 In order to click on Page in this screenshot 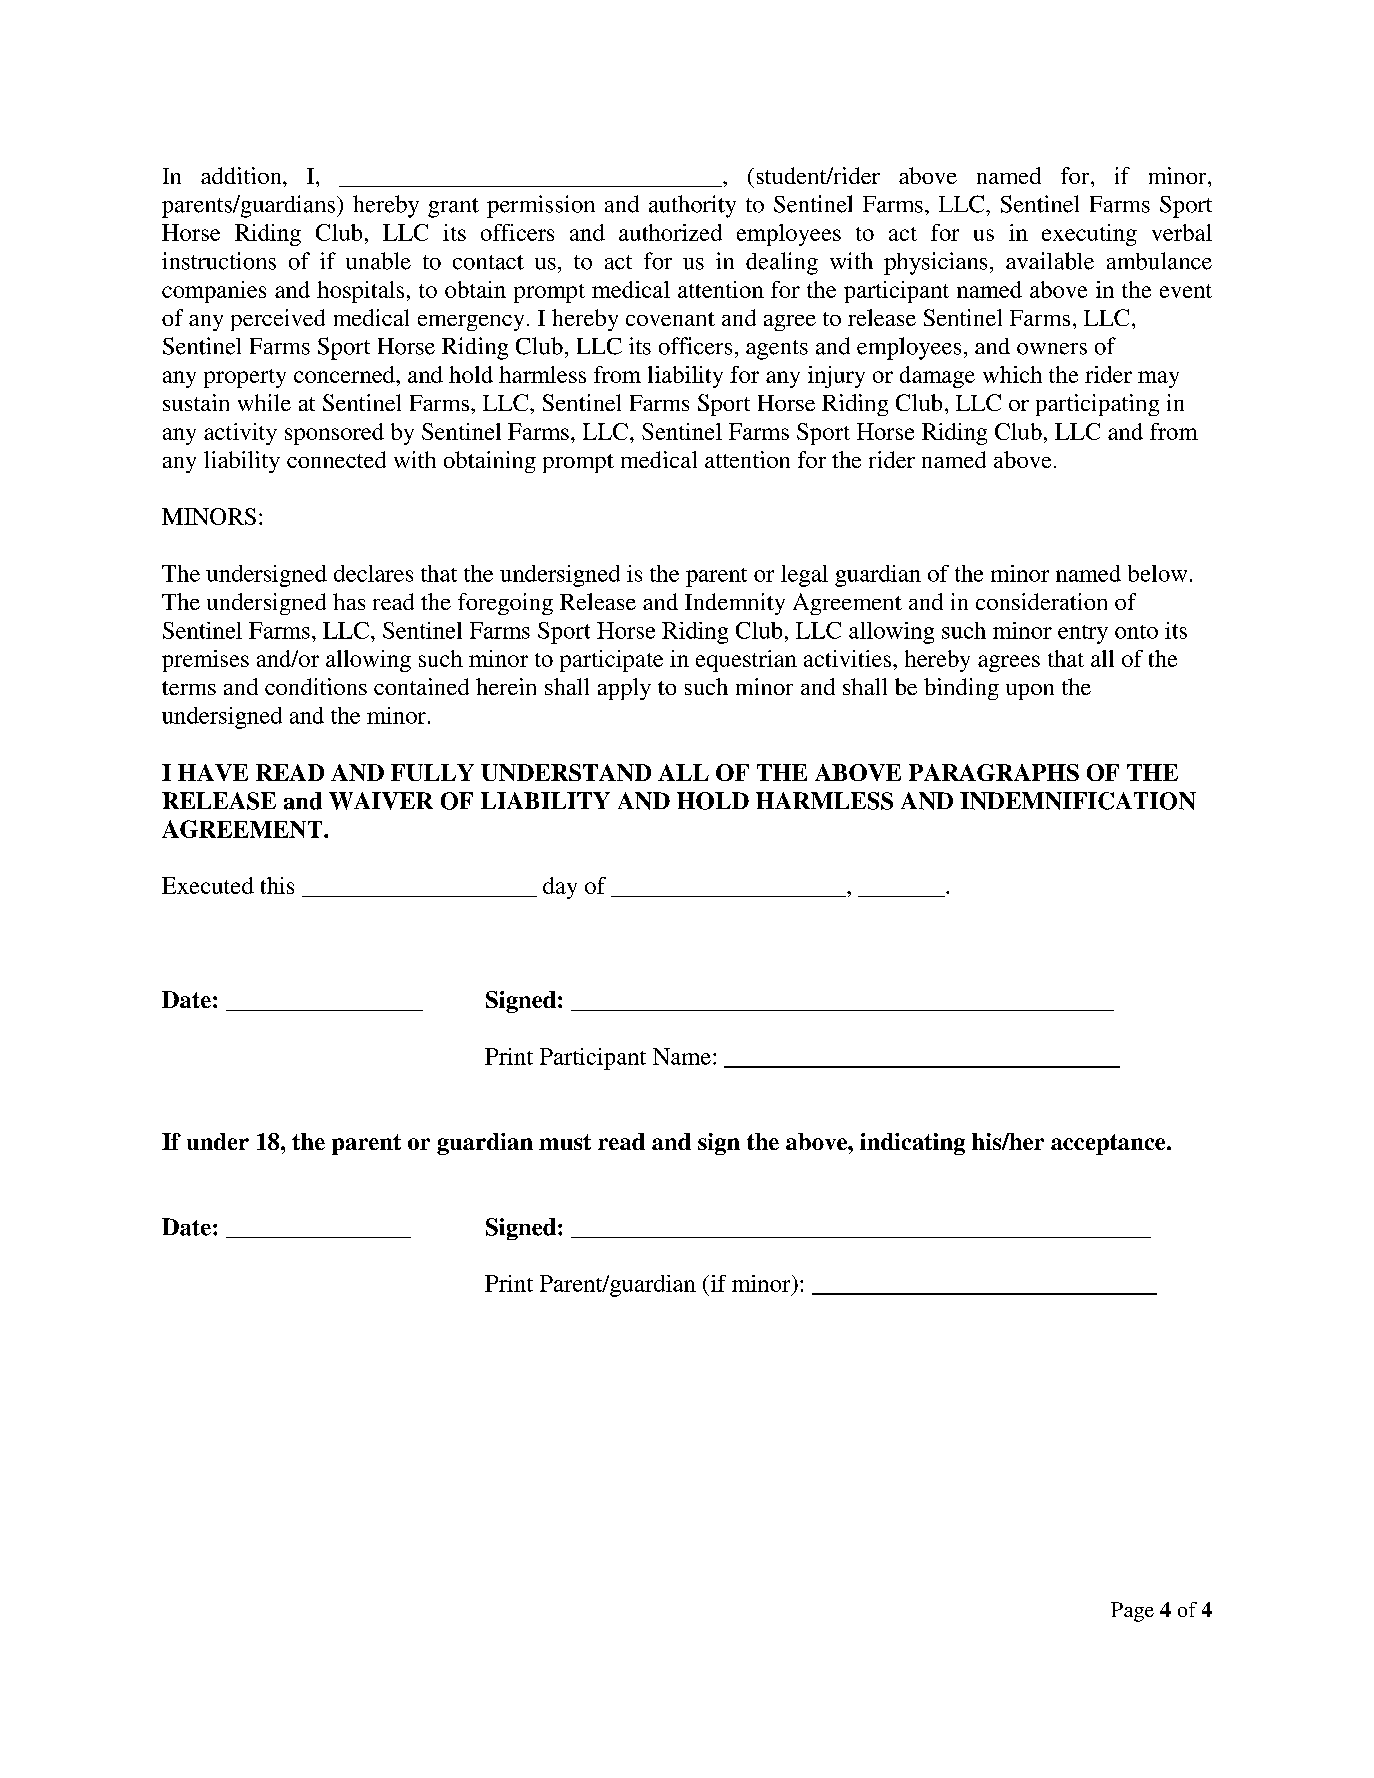, I will do `click(1132, 1612)`.
